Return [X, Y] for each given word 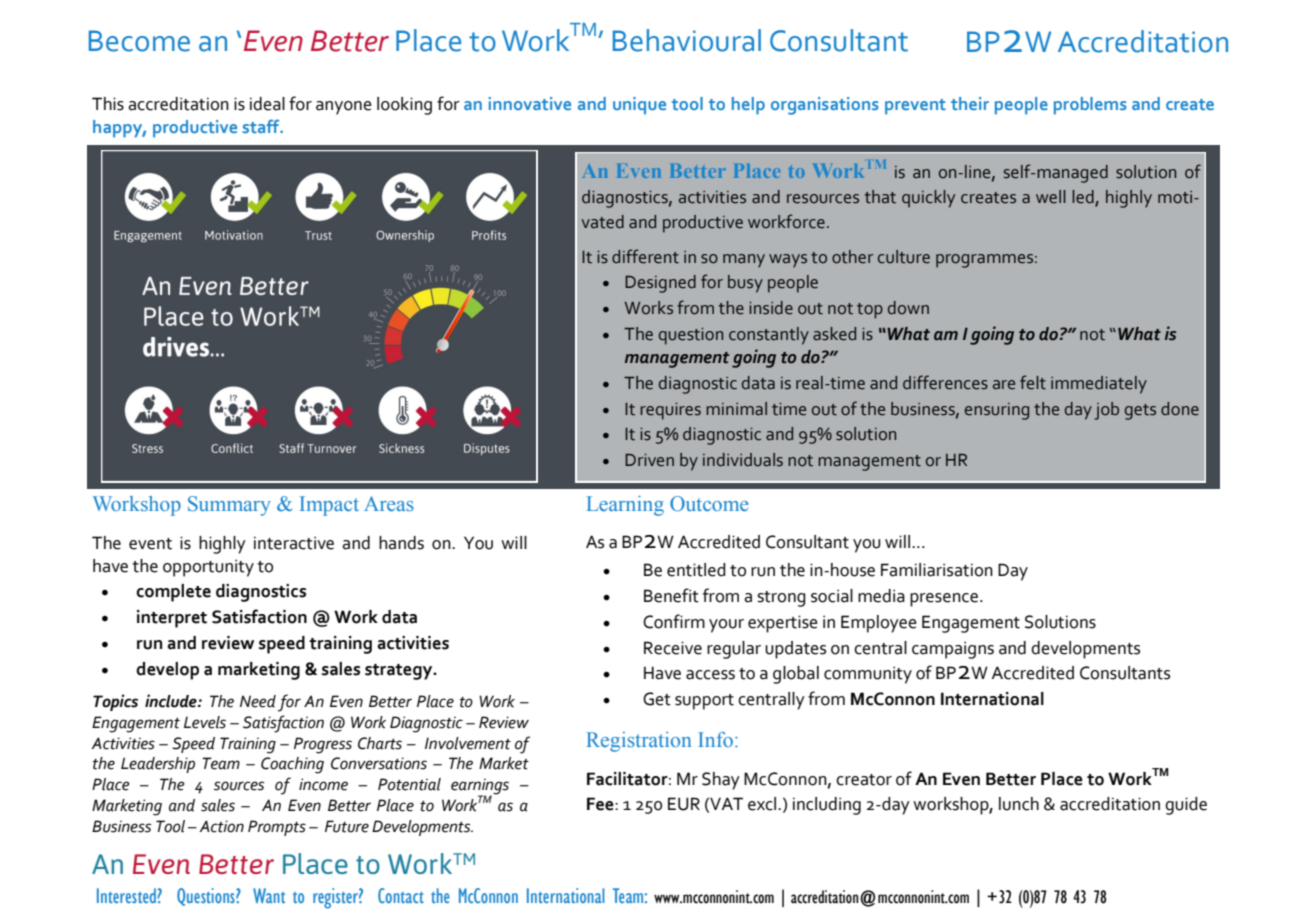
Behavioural [687, 40]
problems [1090, 106]
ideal [267, 104]
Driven [649, 460]
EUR [684, 804]
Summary [229, 506]
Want [269, 895]
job [1106, 411]
